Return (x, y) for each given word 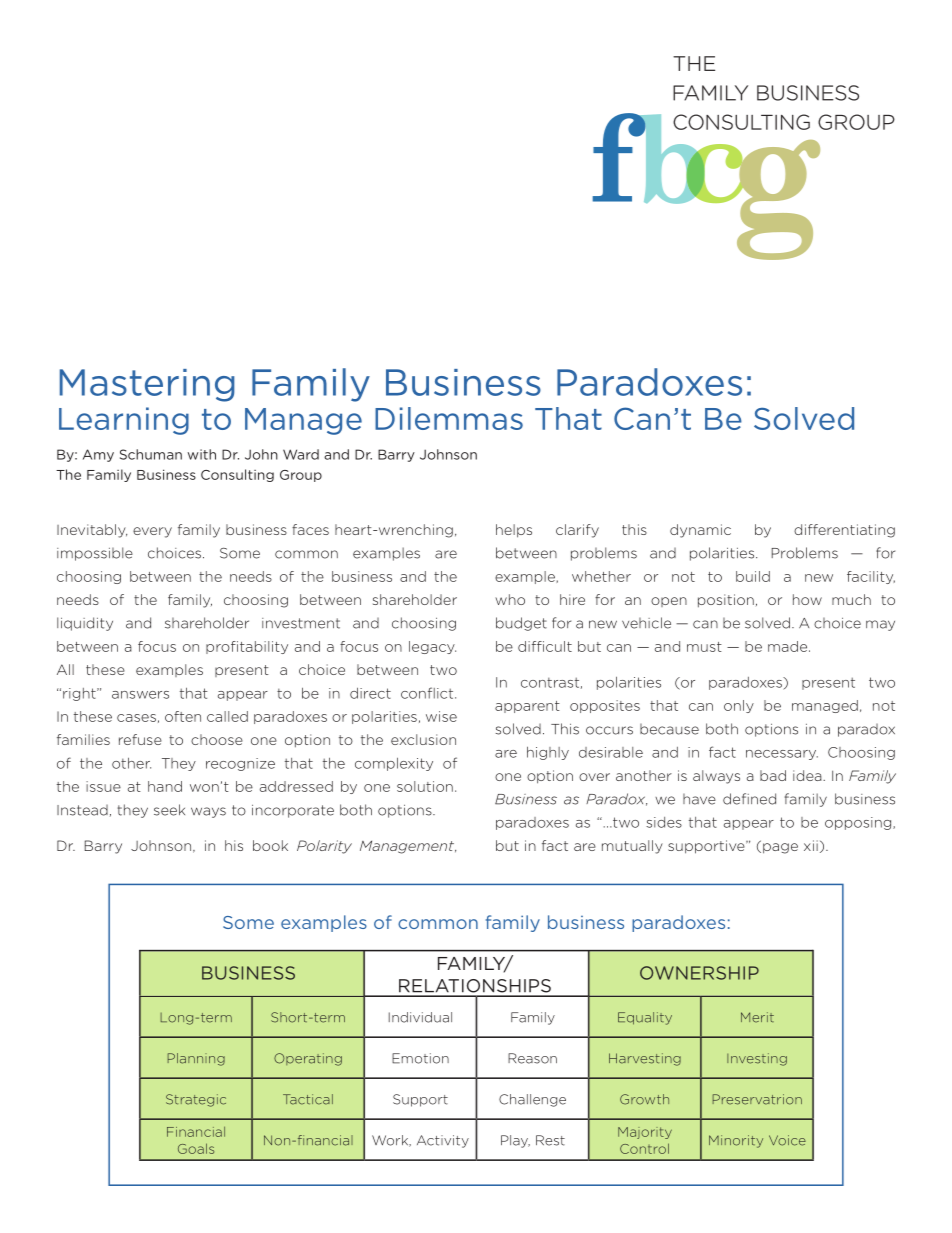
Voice (787, 1140)
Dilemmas (449, 418)
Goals (196, 1148)
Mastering (147, 385)
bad (773, 775)
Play (515, 1141)
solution (425, 786)
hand (165, 786)
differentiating (844, 531)
